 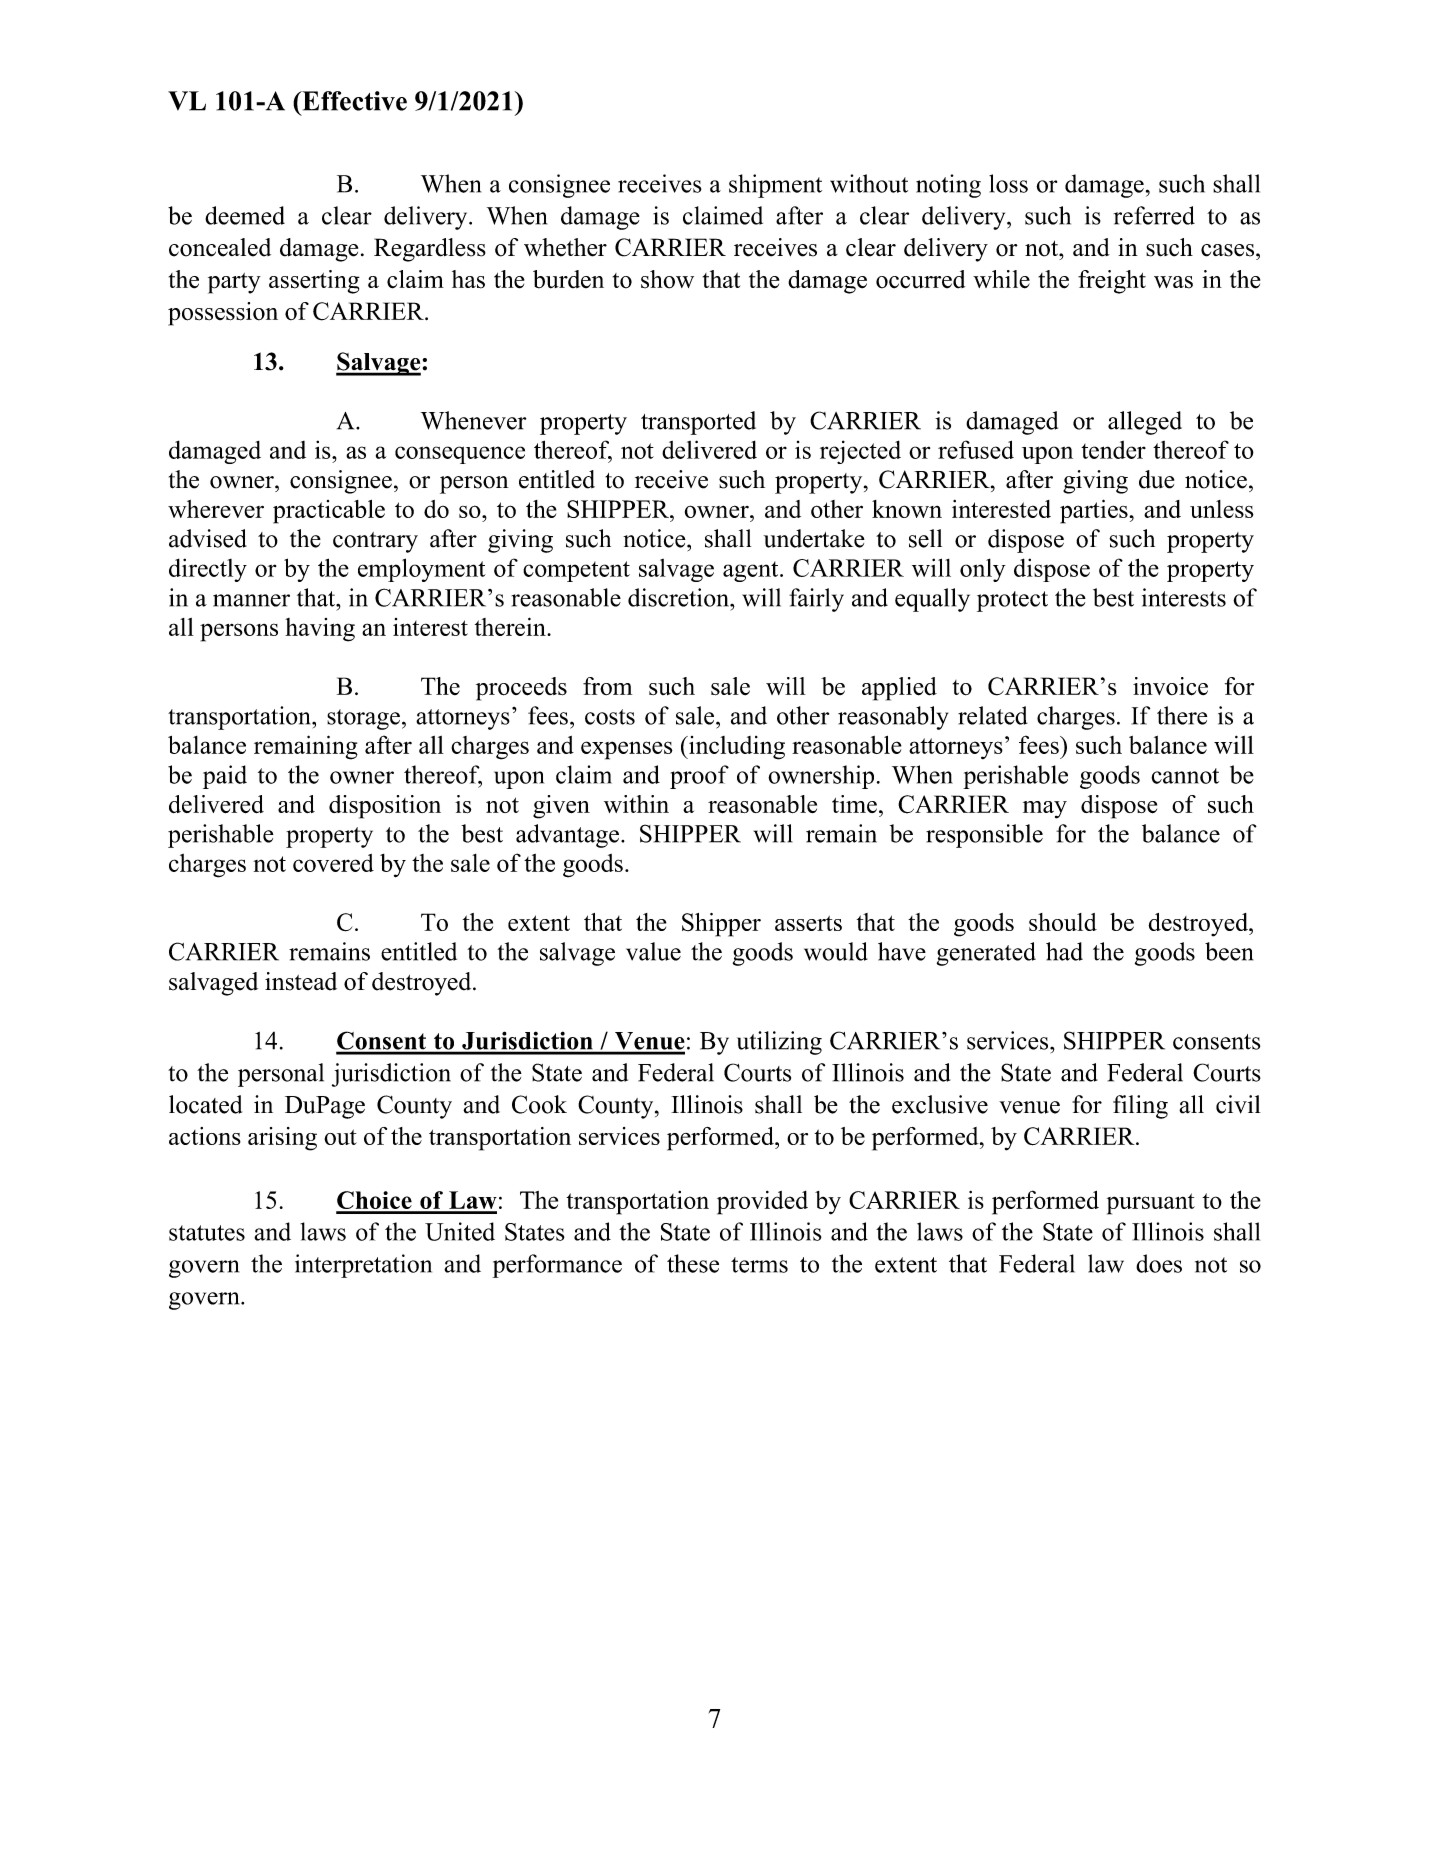 I want to click on pursuant, so click(x=1151, y=1204).
